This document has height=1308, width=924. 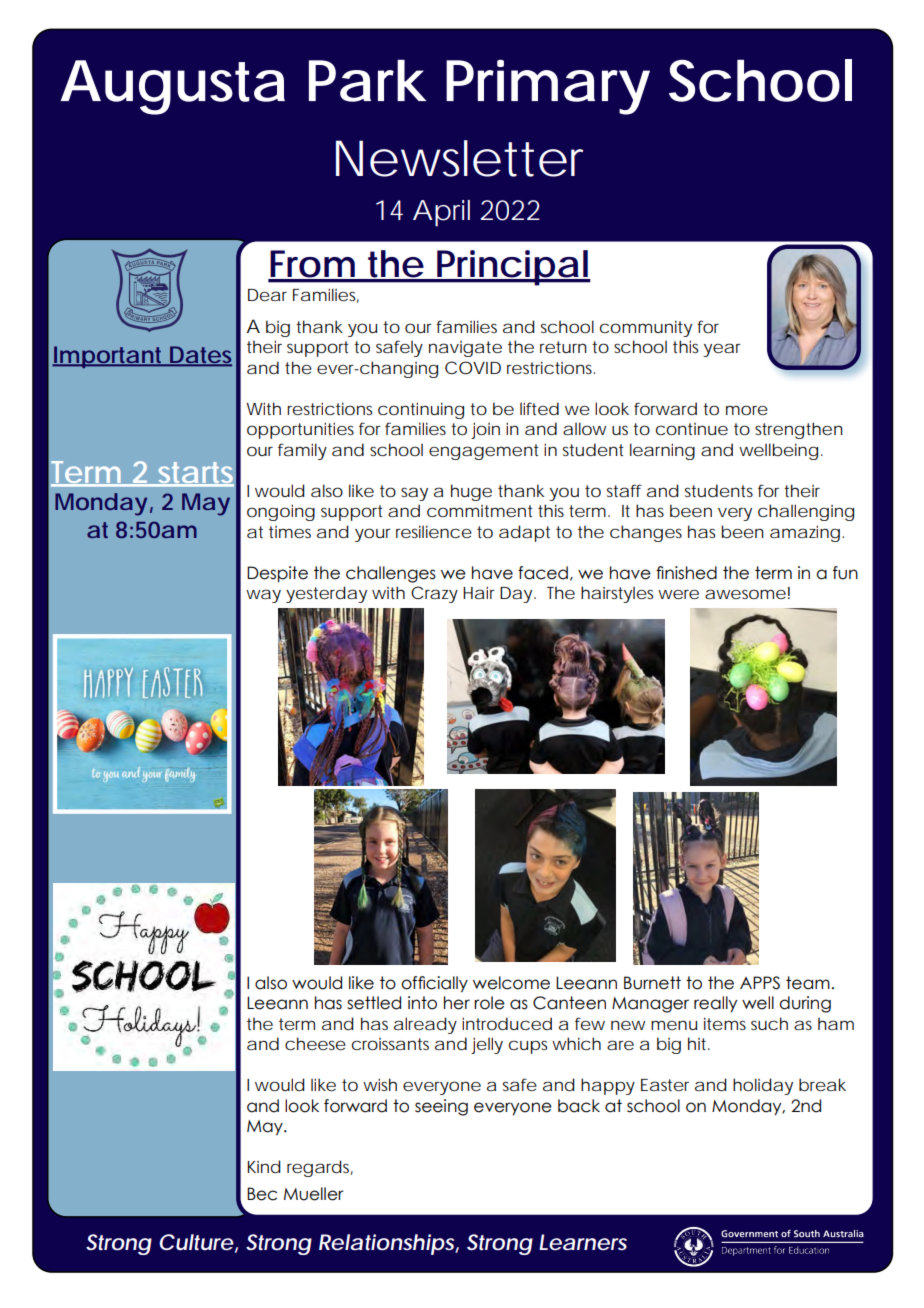 I want to click on Bec, so click(x=262, y=1194).
